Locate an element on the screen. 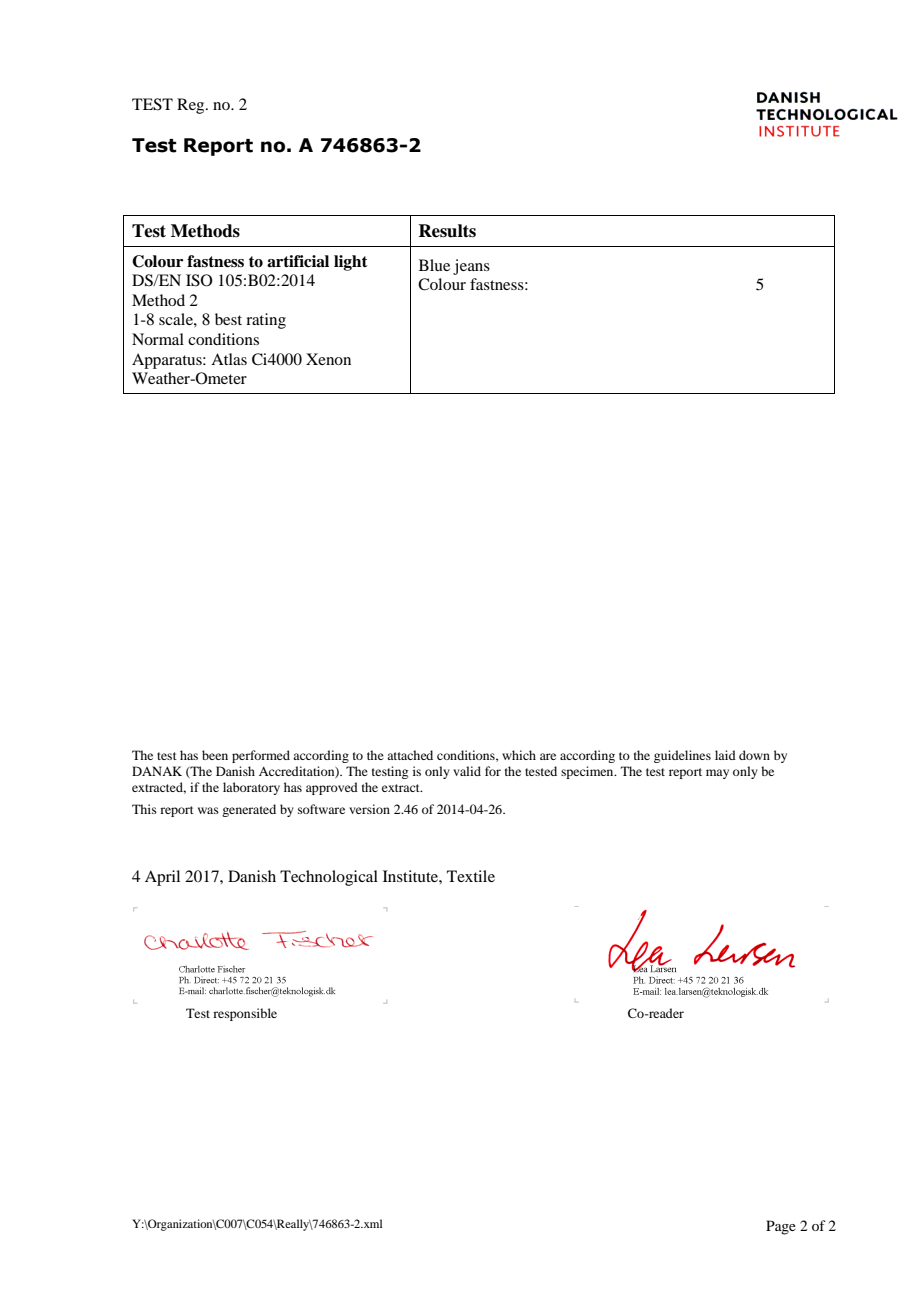 The width and height of the screenshot is (924, 1308). been is located at coordinates (215, 755).
